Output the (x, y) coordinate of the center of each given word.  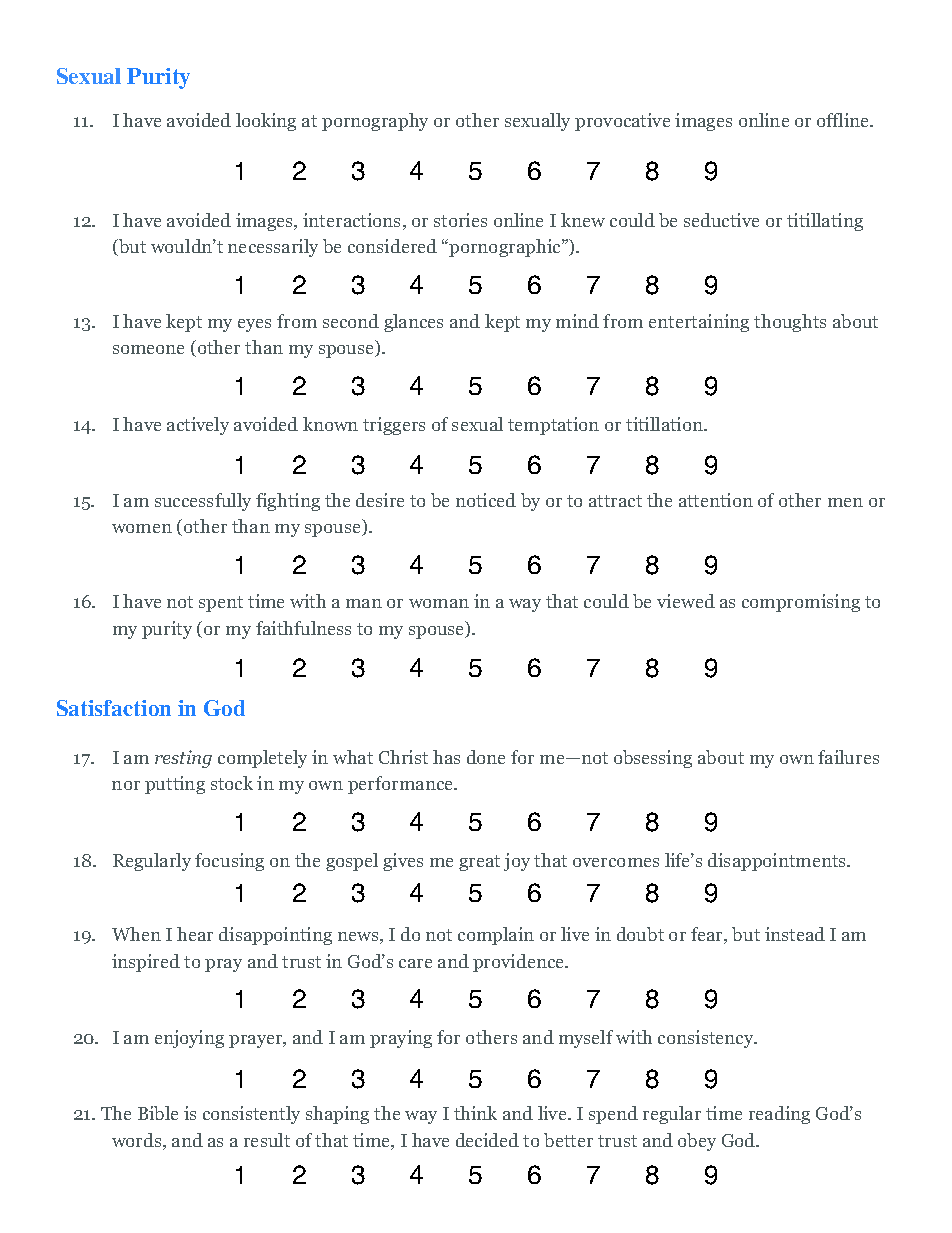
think (475, 1113)
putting (175, 785)
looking (266, 122)
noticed (486, 500)
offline (844, 120)
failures (848, 757)
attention (716, 500)
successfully (203, 502)
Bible (158, 1113)
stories (460, 220)
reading (779, 1115)
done (486, 757)
